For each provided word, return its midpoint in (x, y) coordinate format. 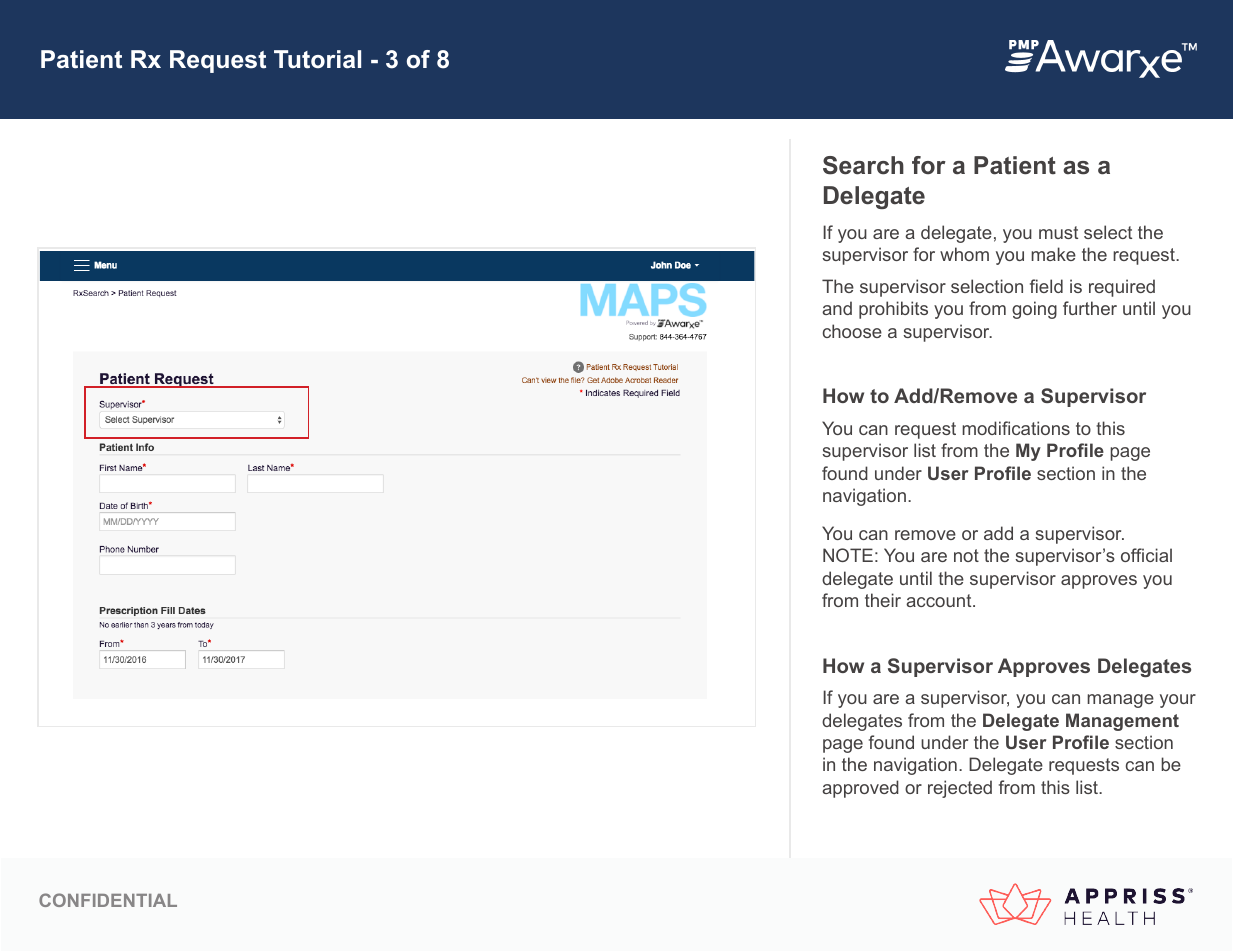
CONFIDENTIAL (108, 900)
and (837, 308)
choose (852, 331)
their (883, 600)
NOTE (848, 555)
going (1034, 310)
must (1058, 232)
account (940, 600)
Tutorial (317, 59)
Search (863, 165)
